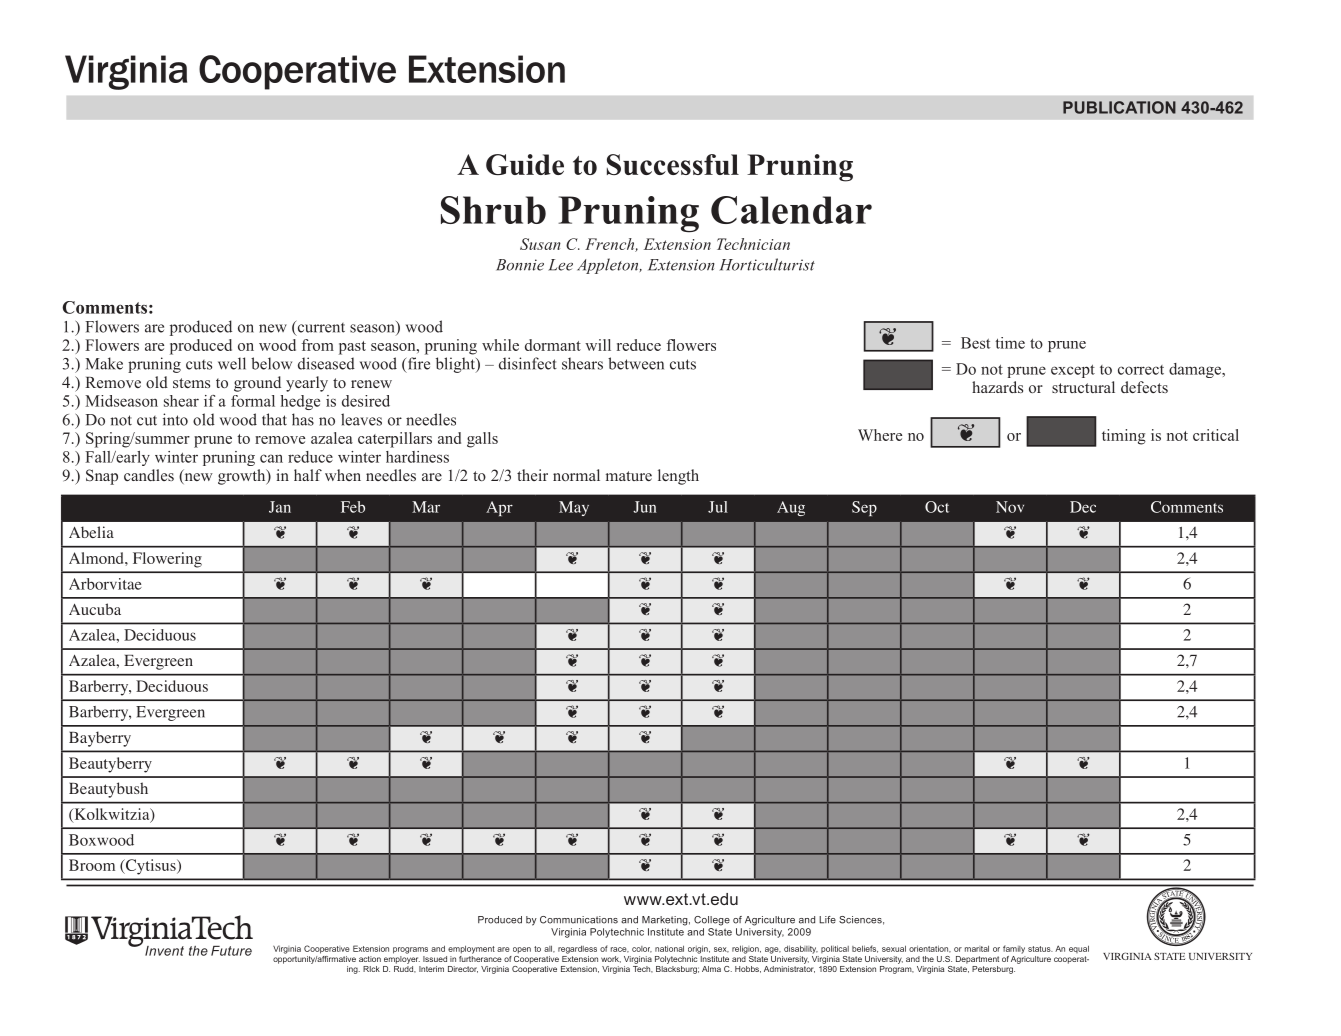 The height and width of the screenshot is (1036, 1341). Describe the element at coordinates (1119, 107) in the screenshot. I see `publication` at that location.
